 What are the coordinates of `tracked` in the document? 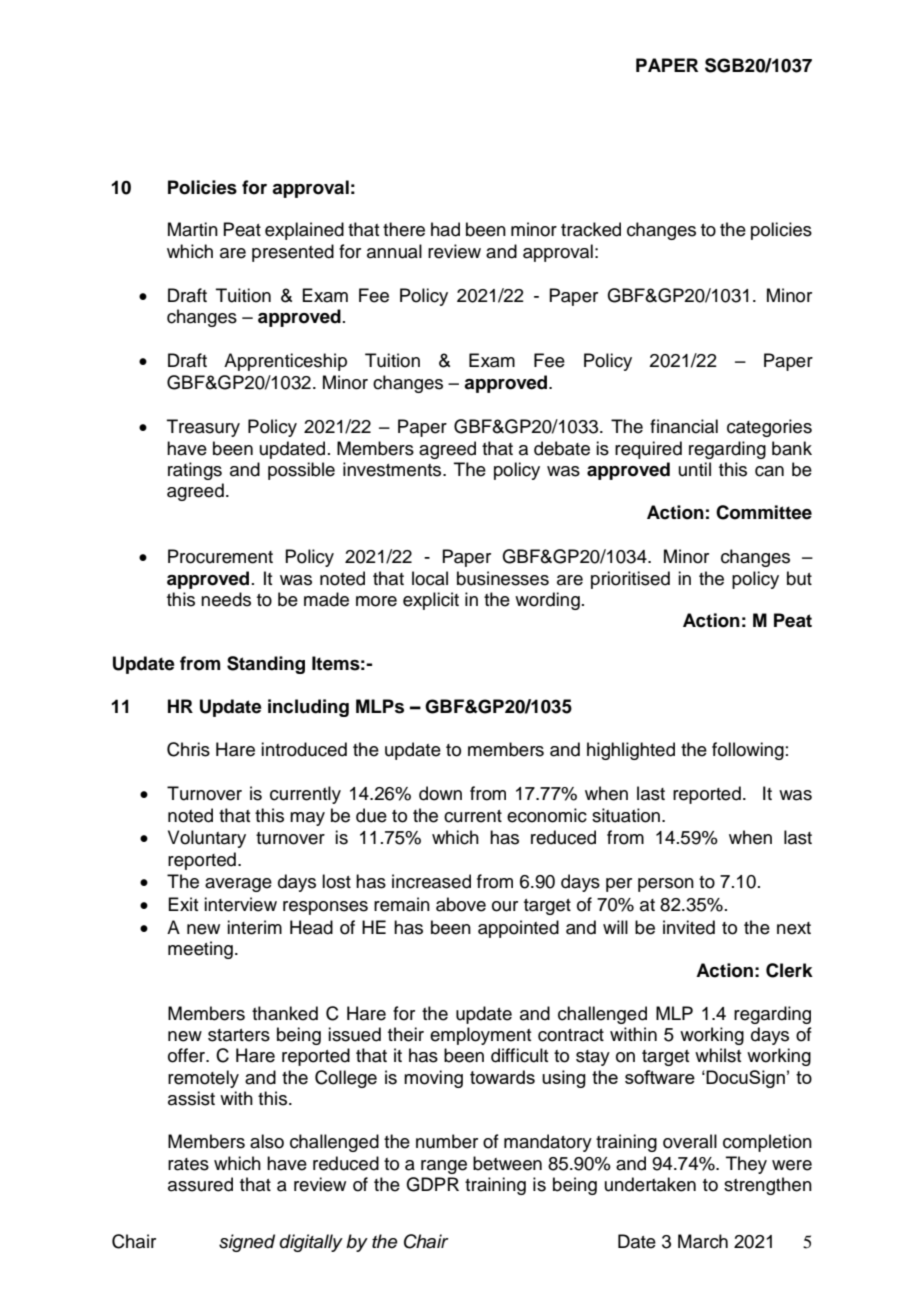 It's located at (591, 229).
